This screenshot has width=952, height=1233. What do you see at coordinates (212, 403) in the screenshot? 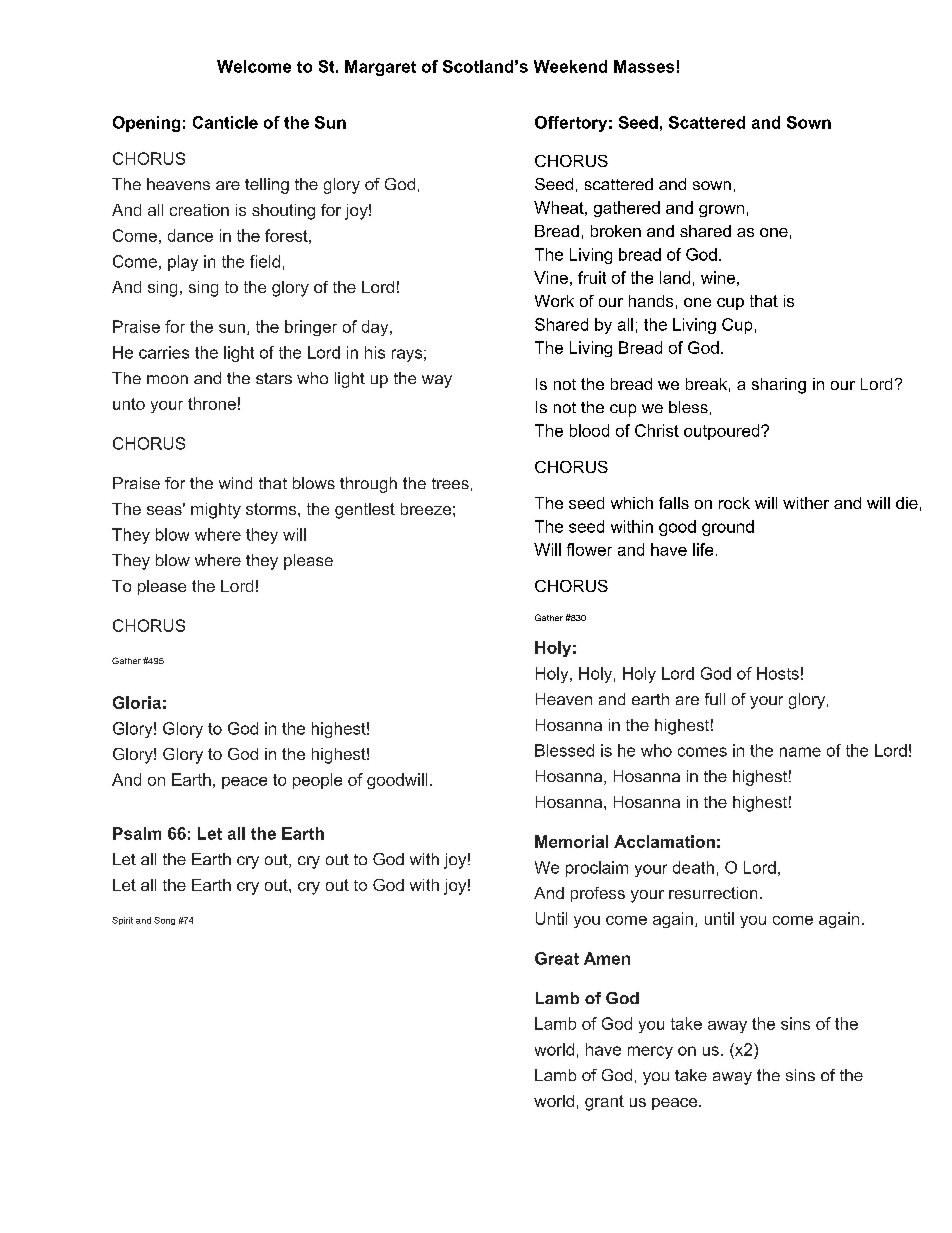
I see `throne` at bounding box center [212, 403].
